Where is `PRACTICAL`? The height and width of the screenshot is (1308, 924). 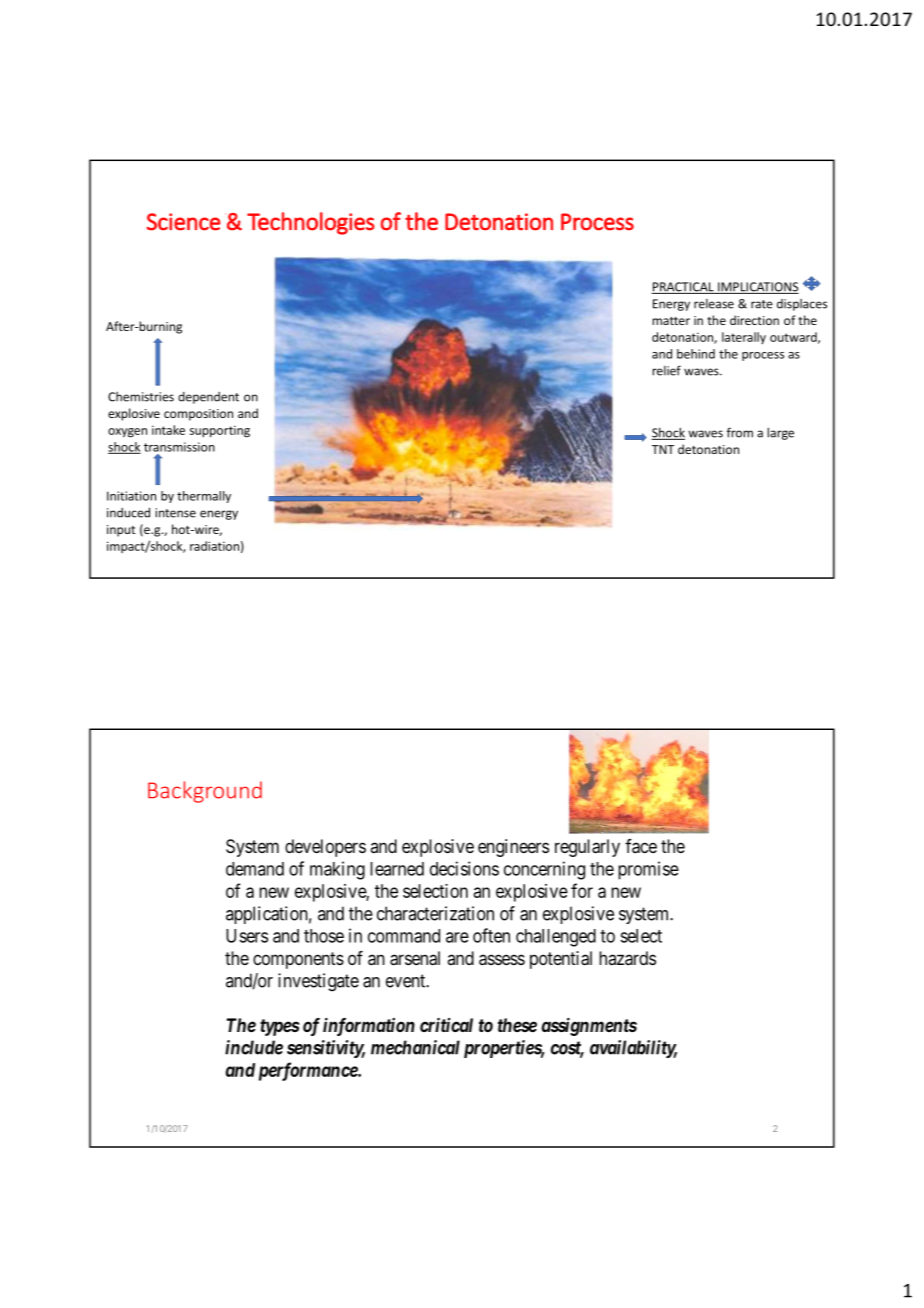
PRACTICAL is located at coordinates (683, 288).
